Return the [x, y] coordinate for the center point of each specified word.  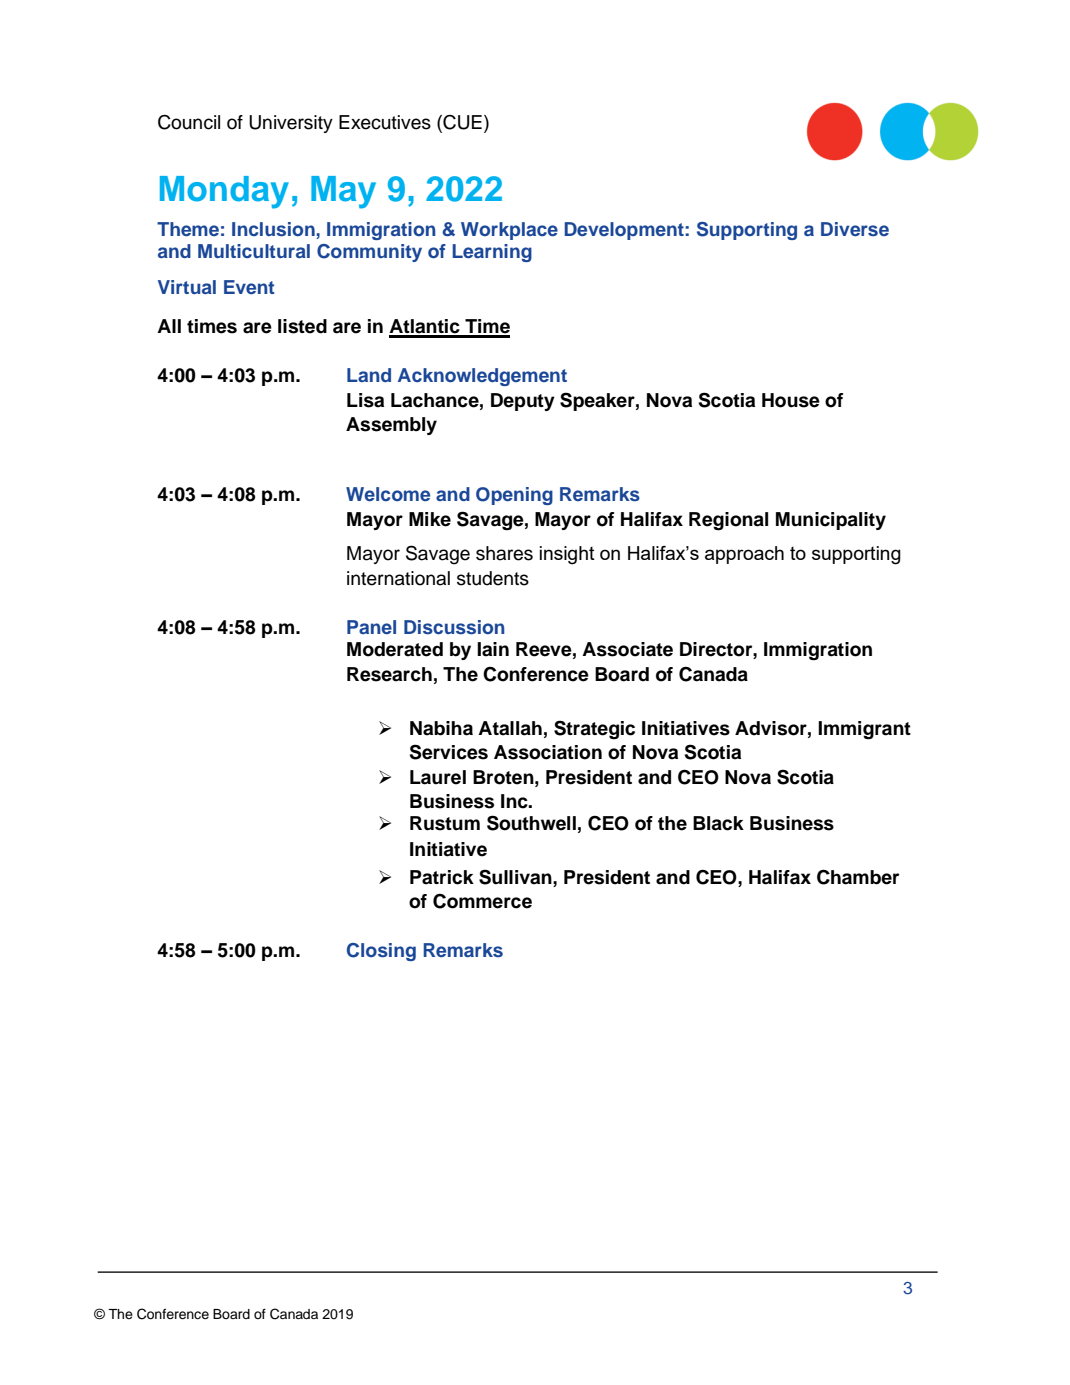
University [291, 124]
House [791, 400]
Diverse [855, 229]
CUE [461, 123]
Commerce [482, 901]
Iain [493, 649]
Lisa [365, 400]
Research [389, 674]
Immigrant [864, 730]
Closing [381, 952]
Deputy [523, 402]
